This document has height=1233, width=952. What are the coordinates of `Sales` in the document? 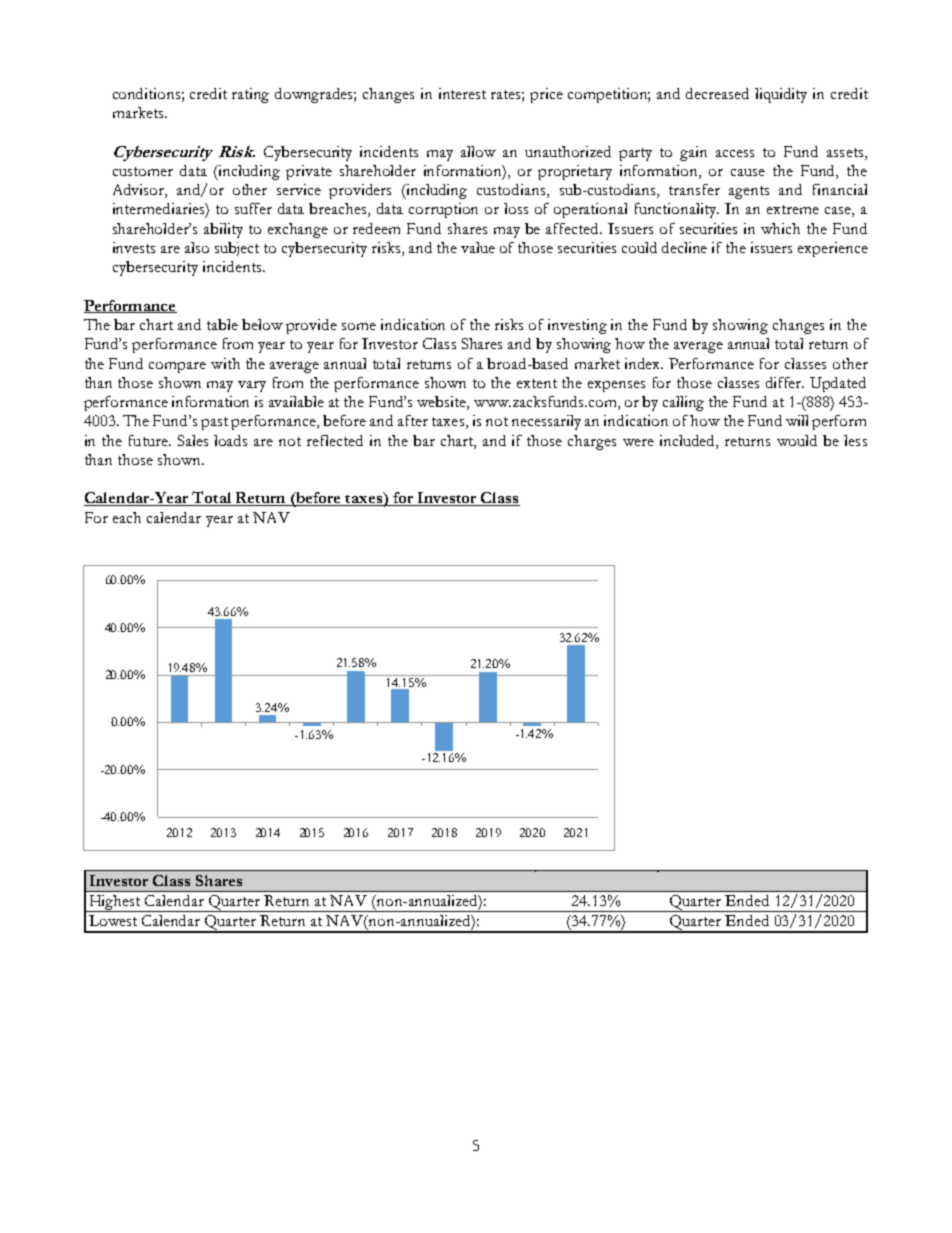 It's located at (193, 440).
